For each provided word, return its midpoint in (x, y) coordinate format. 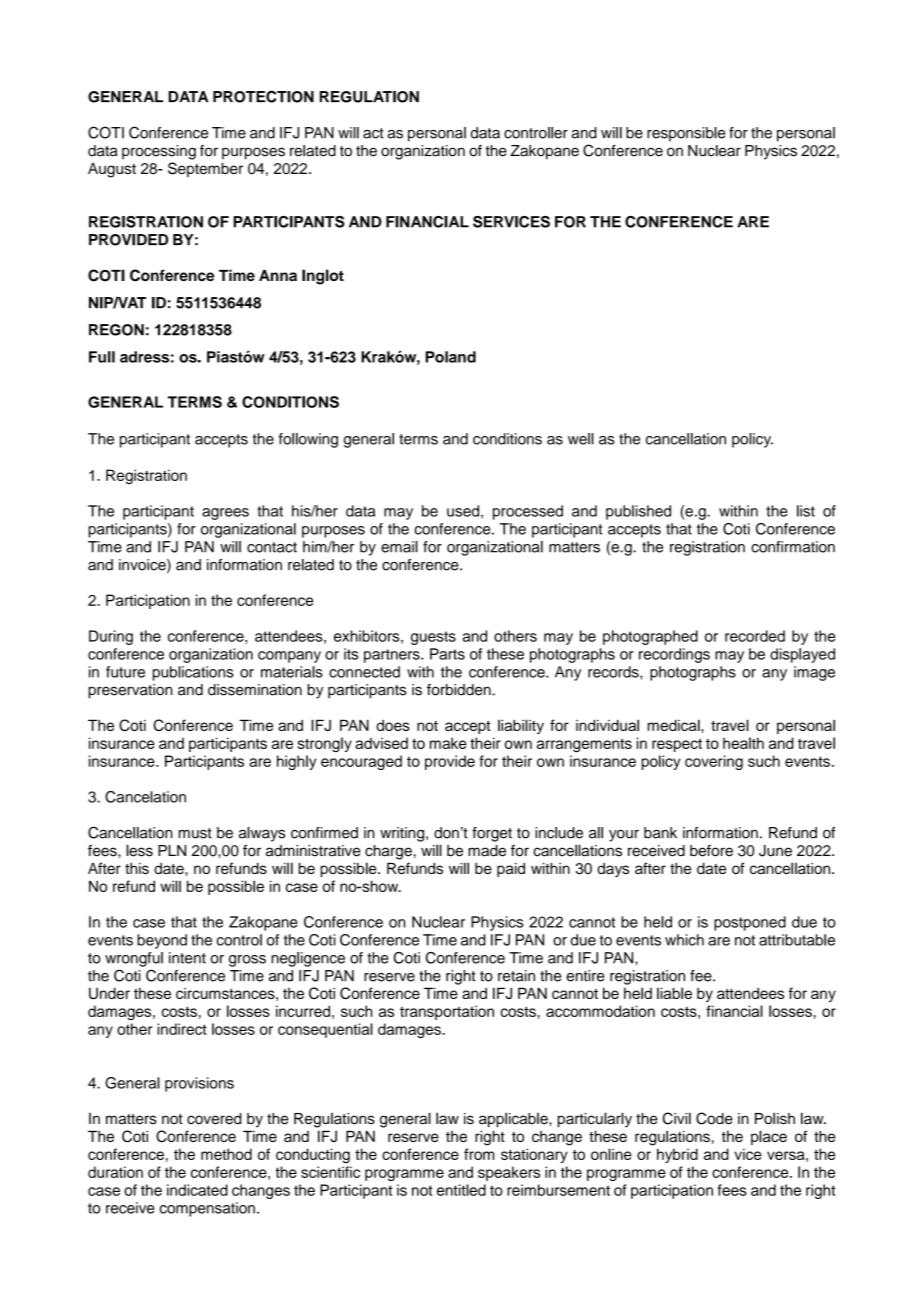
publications (193, 673)
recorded (755, 636)
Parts (447, 654)
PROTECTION (263, 96)
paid (511, 870)
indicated (197, 1190)
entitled (461, 1190)
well (581, 439)
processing (159, 152)
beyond (162, 941)
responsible (686, 134)
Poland (451, 357)
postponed (750, 923)
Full (102, 357)
